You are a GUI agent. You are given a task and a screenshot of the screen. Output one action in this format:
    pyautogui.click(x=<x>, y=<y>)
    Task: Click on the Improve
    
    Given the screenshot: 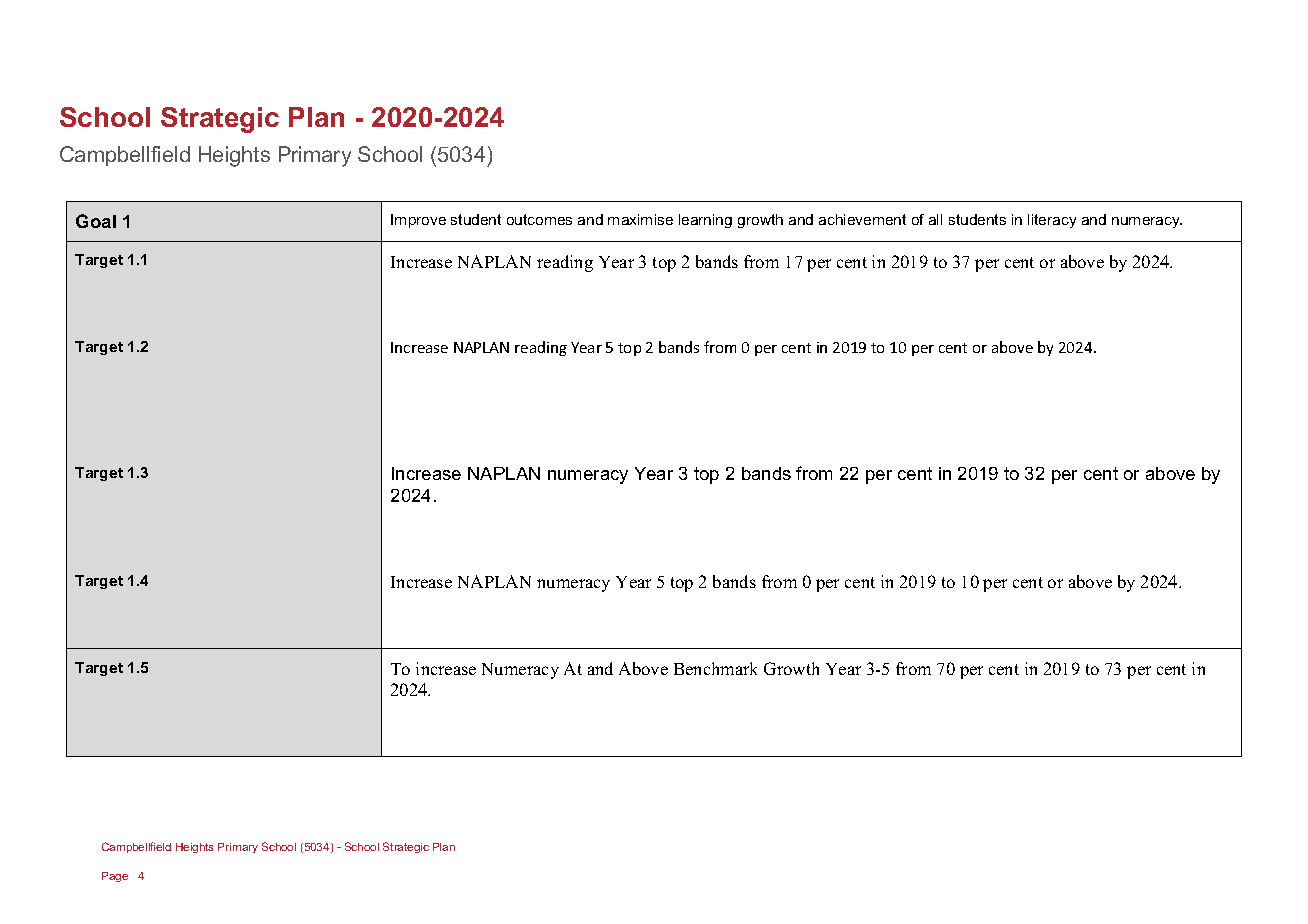 What is the action you would take?
    pyautogui.click(x=418, y=221)
